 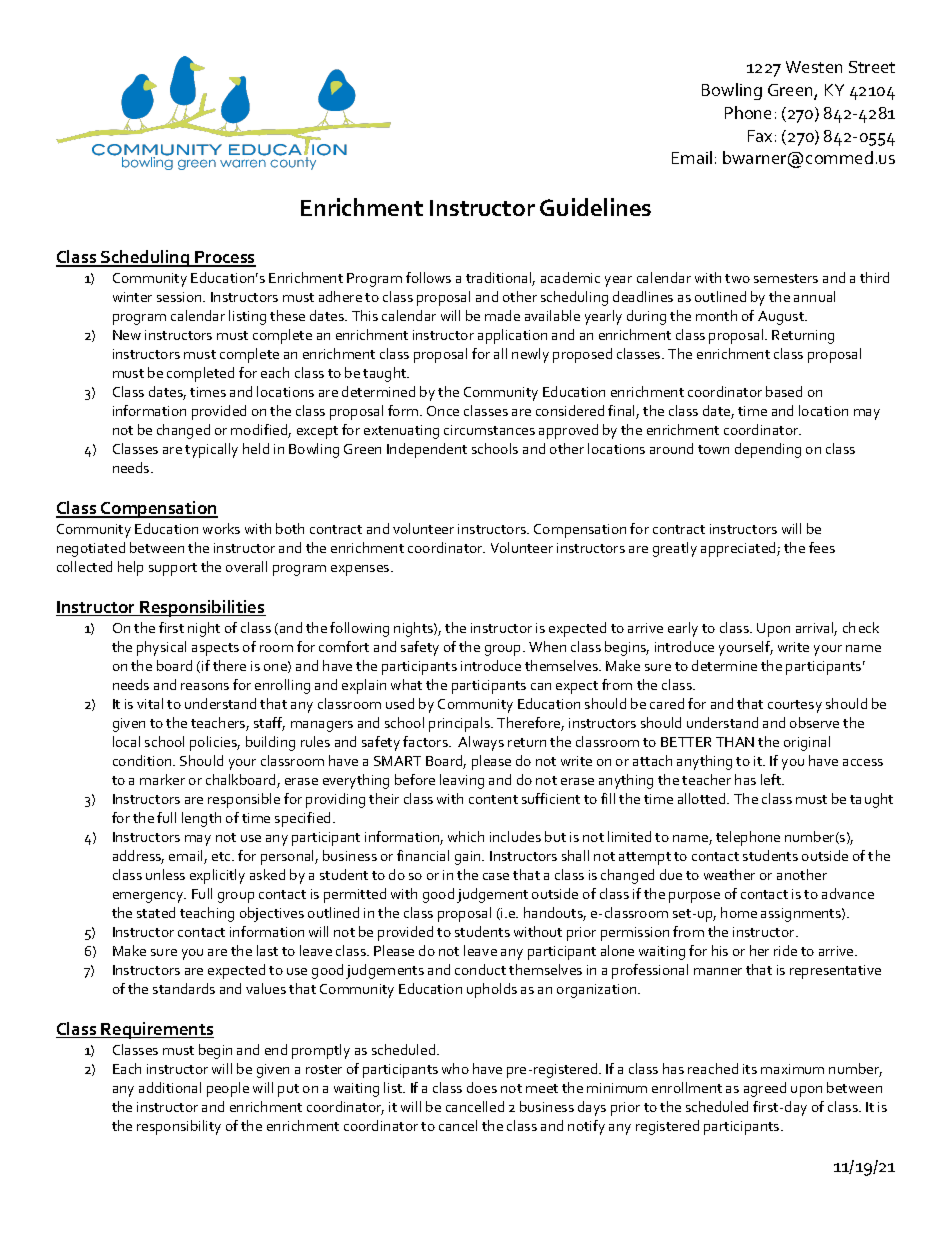 I want to click on additional, so click(x=170, y=1087).
